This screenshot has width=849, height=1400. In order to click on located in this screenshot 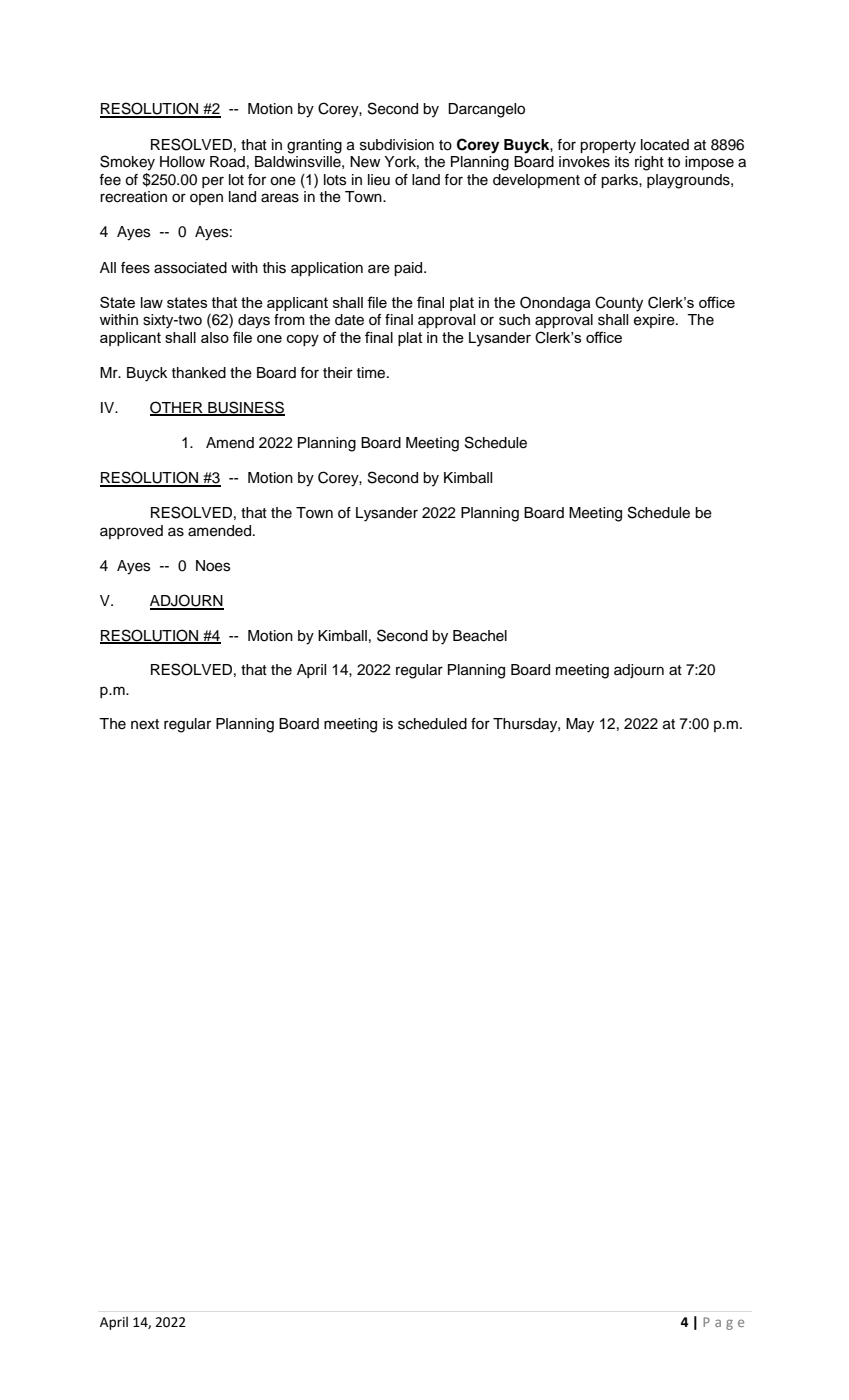, I will do `click(665, 145)`.
